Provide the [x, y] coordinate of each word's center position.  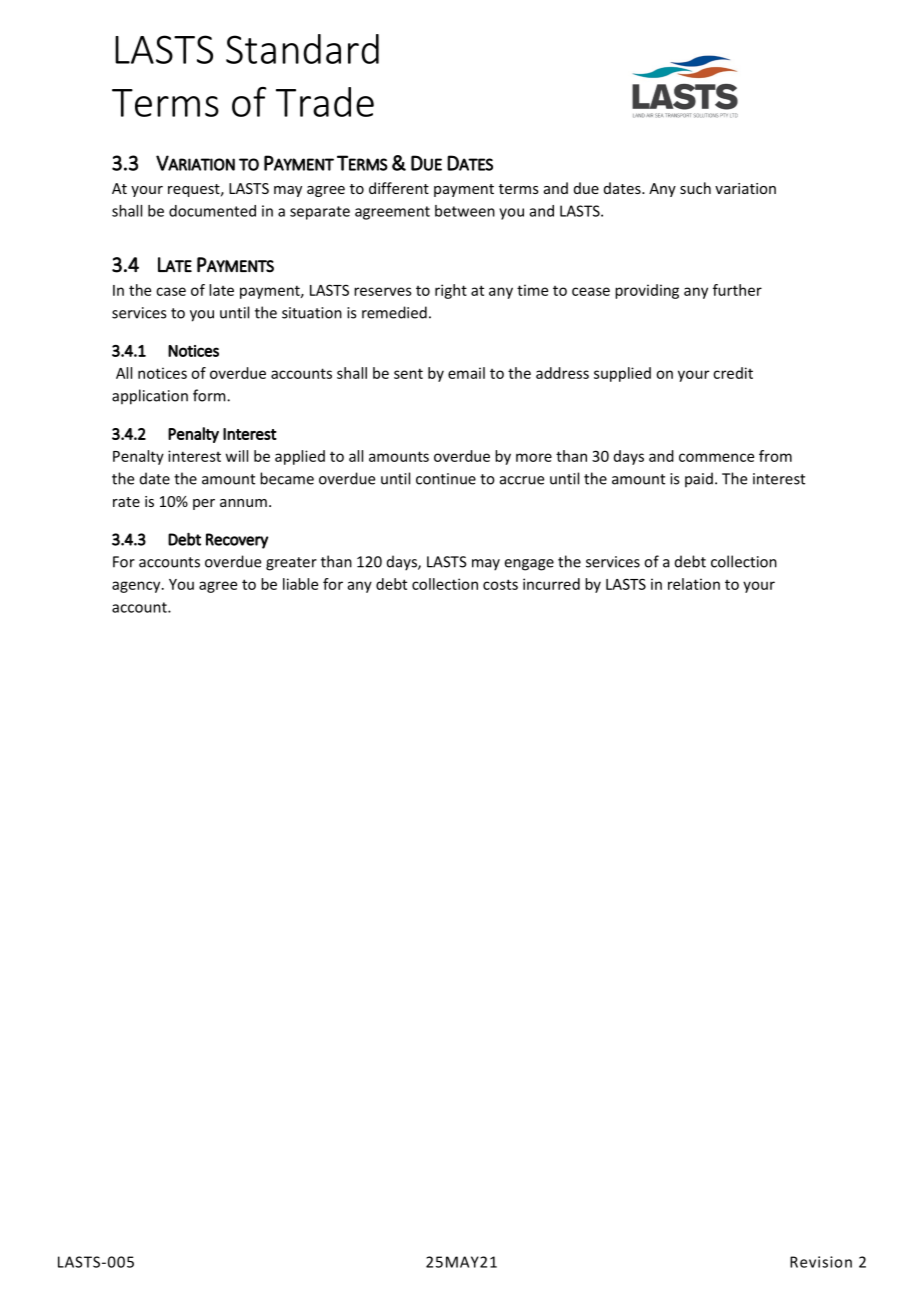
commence [716, 457]
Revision [821, 1262]
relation [694, 584]
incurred [551, 584]
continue [446, 479]
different [399, 188]
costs [500, 584]
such [695, 188]
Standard [302, 49]
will [237, 456]
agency [137, 587]
